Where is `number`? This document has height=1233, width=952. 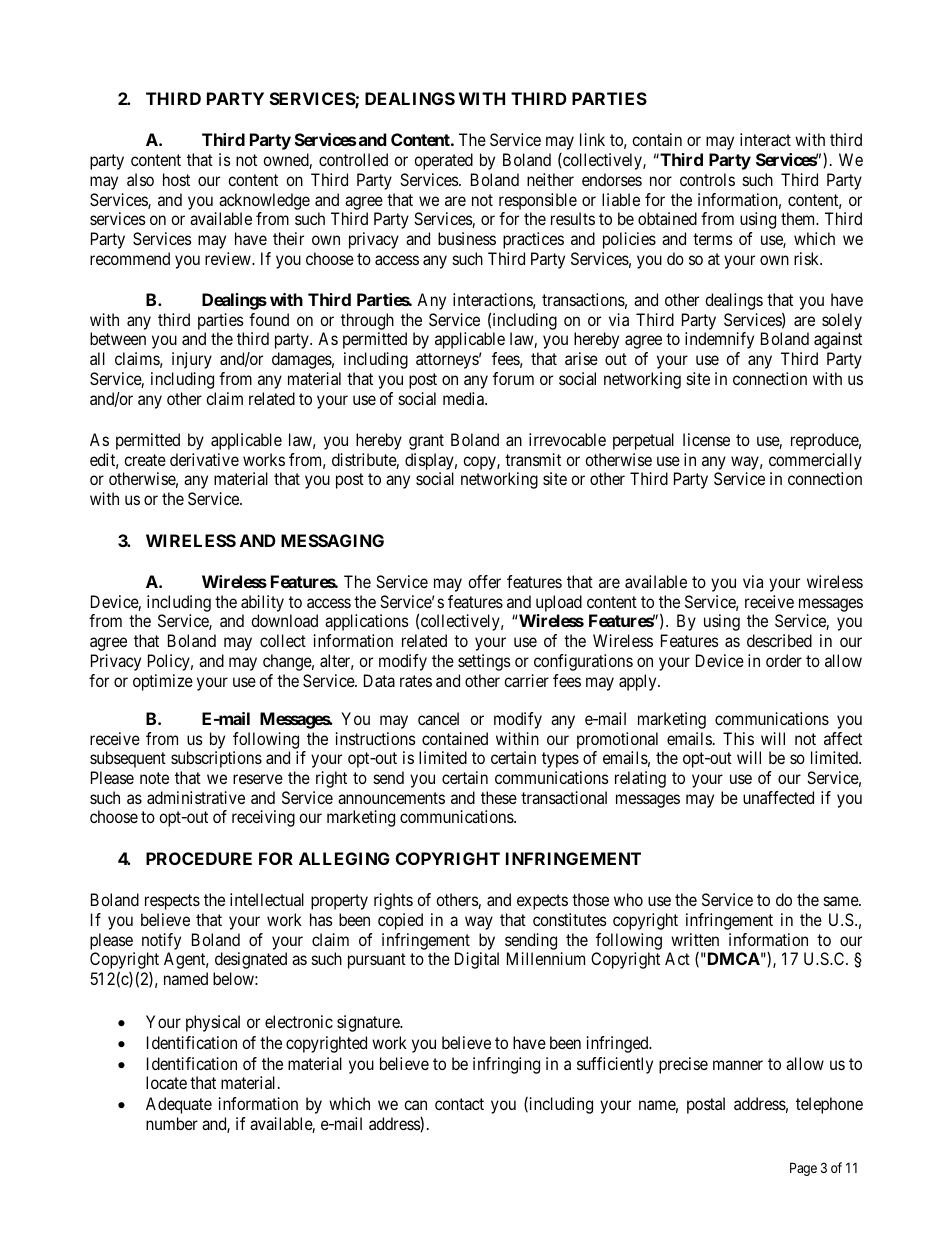
number is located at coordinates (172, 1123).
